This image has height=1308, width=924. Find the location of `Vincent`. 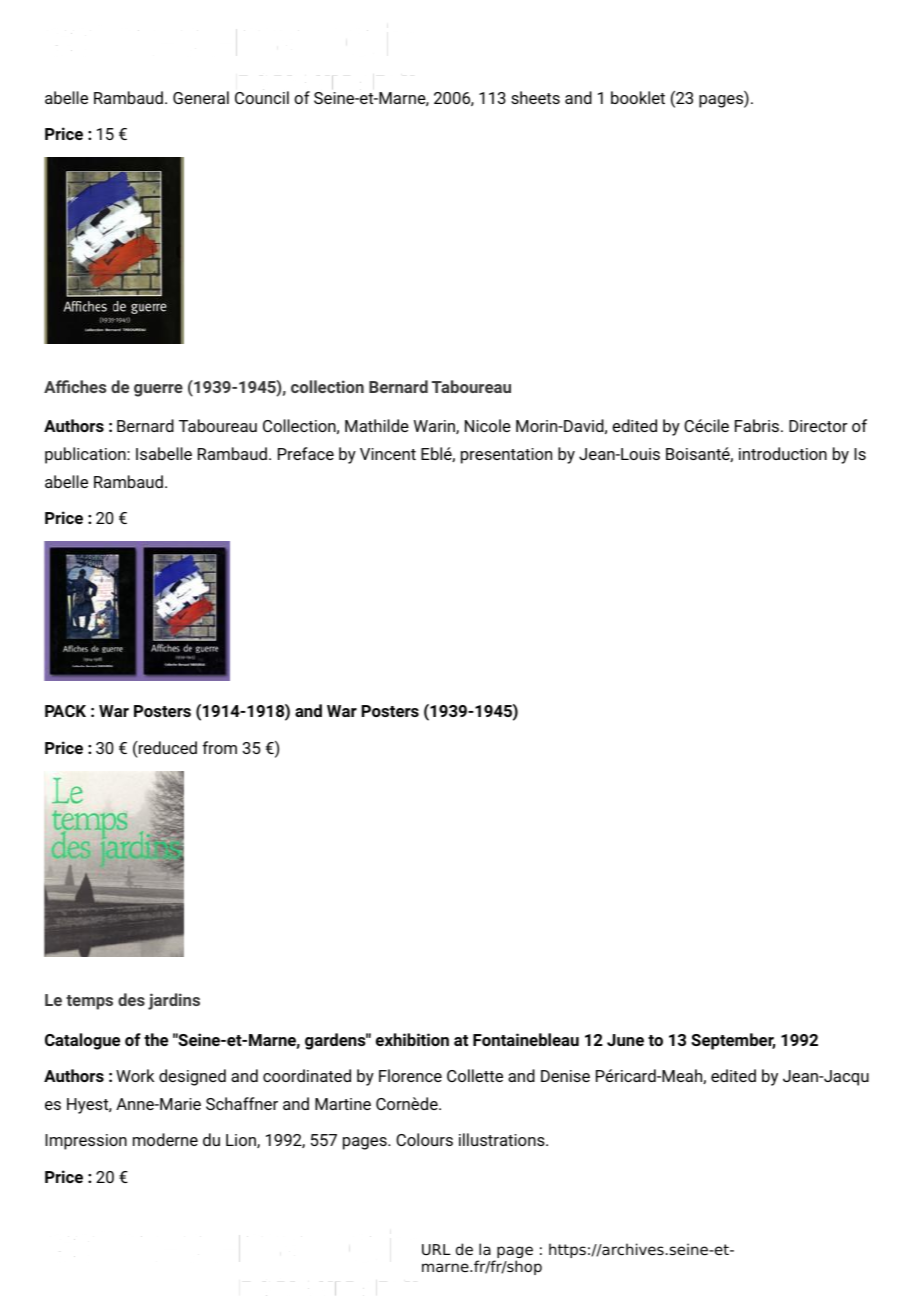

Vincent is located at coordinates (388, 454).
